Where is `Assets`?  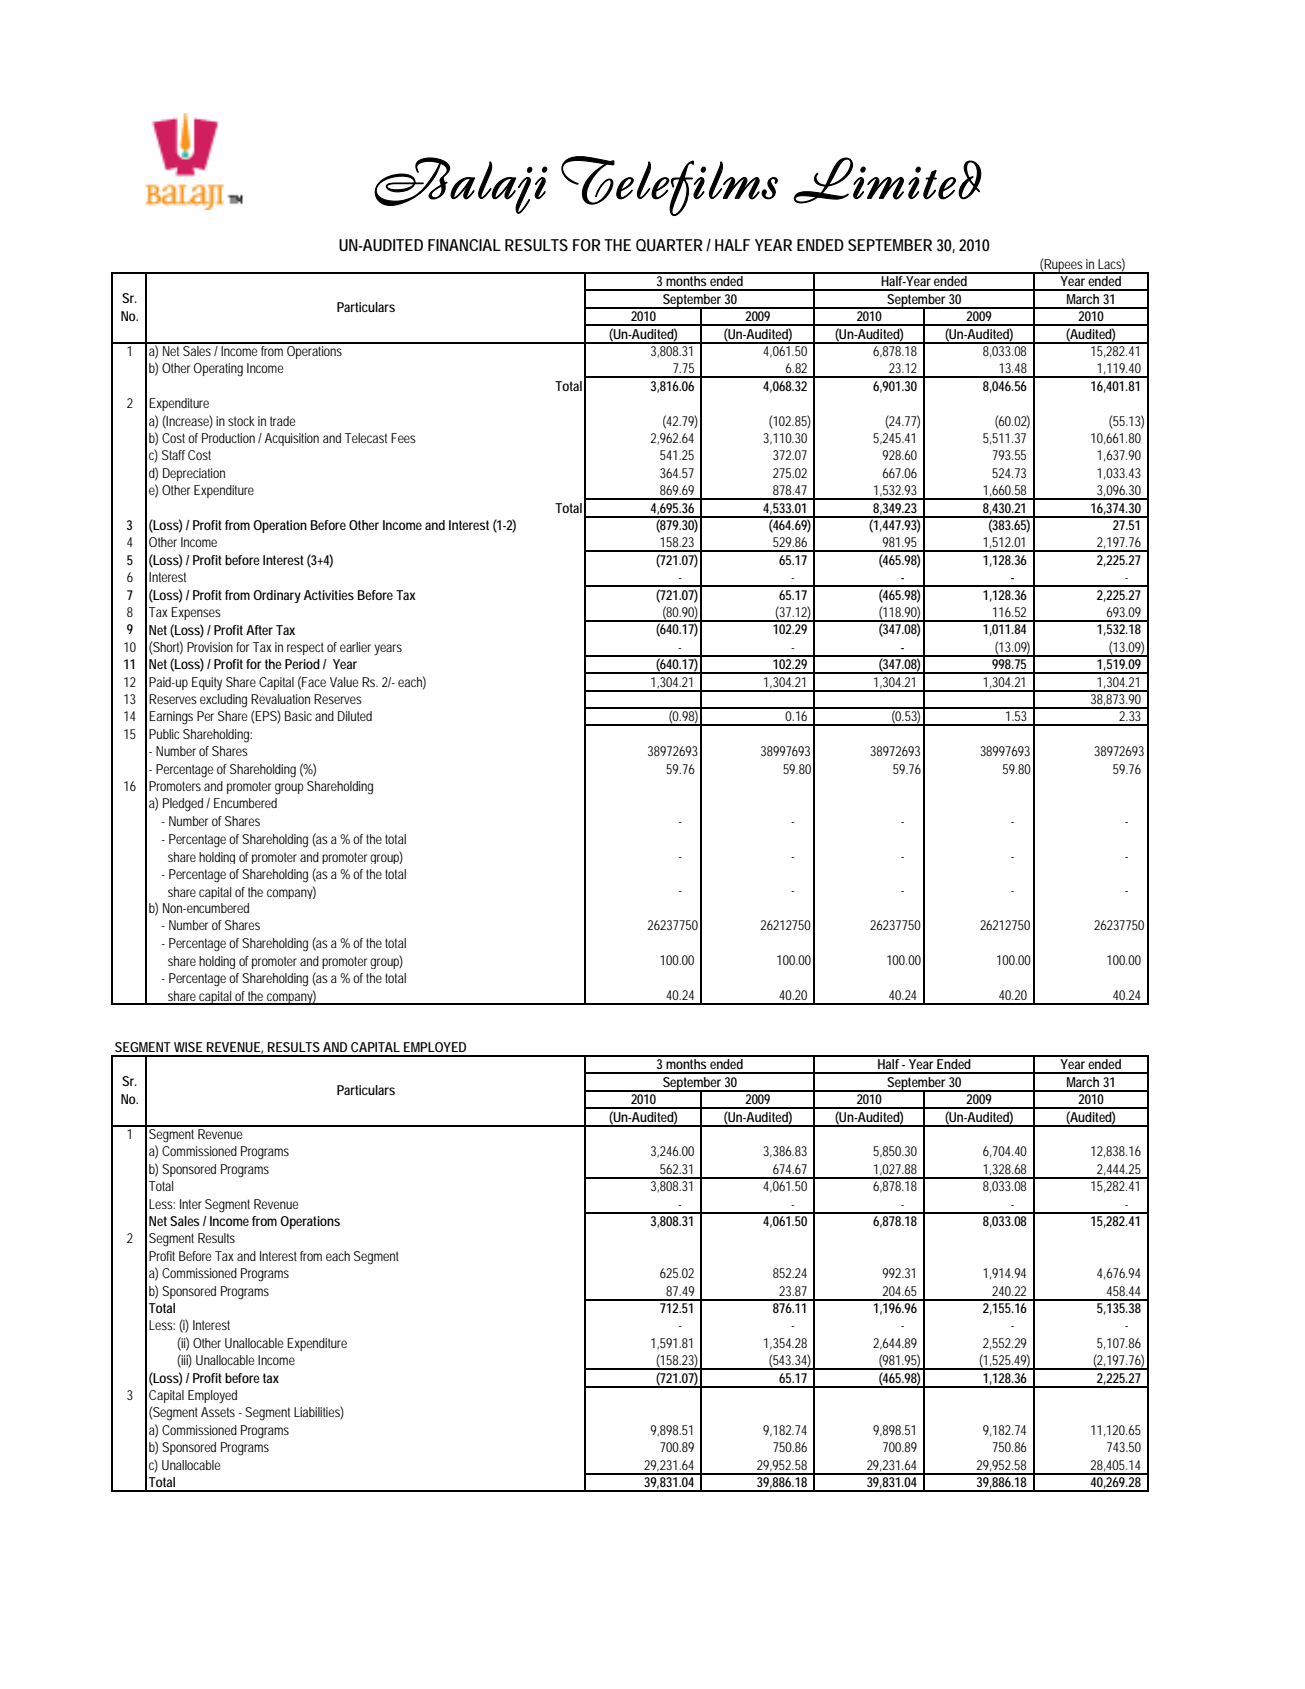 Assets is located at coordinates (218, 1412).
